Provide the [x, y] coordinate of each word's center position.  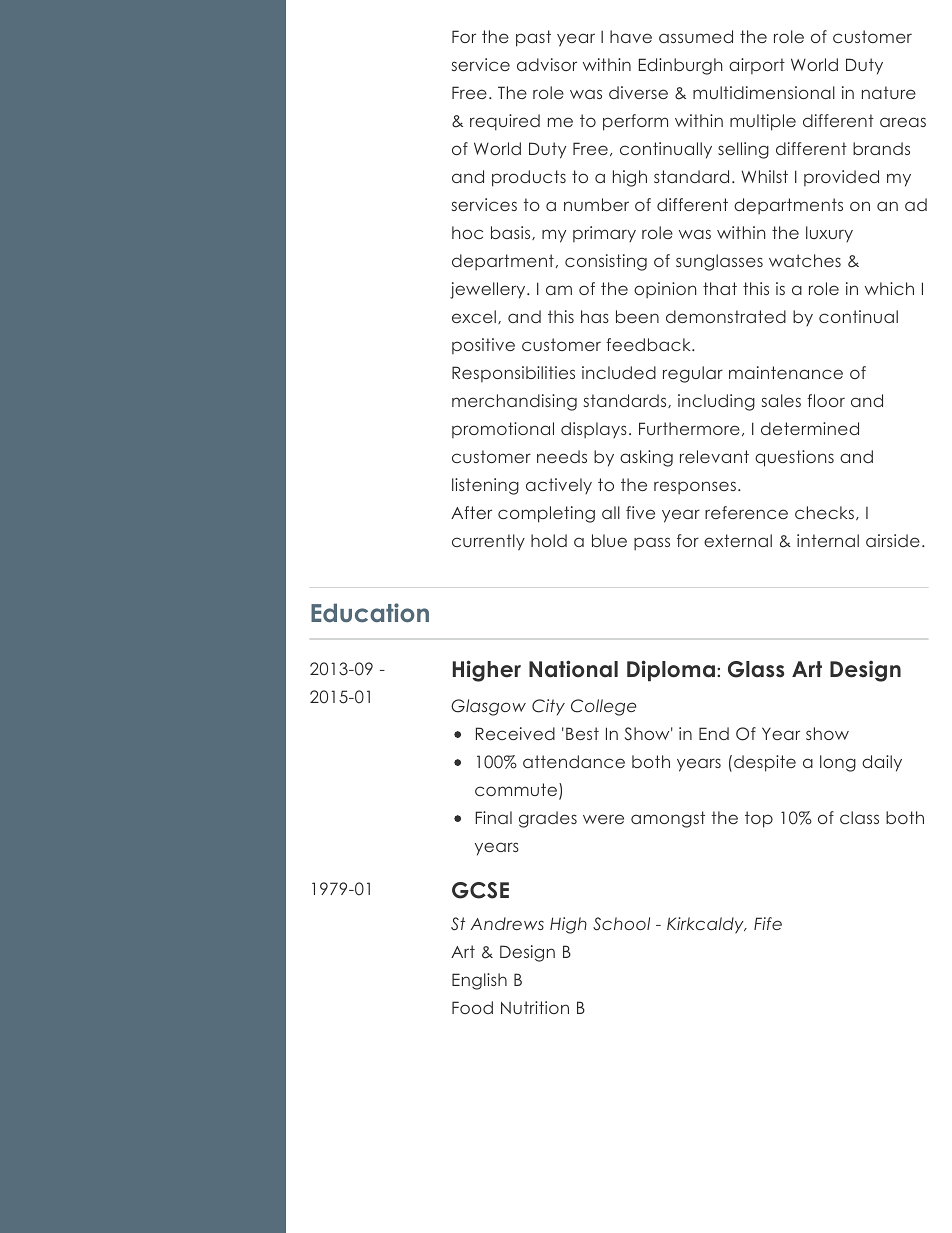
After [471, 512]
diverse [638, 92]
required [505, 122]
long [838, 763]
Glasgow [488, 707]
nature [889, 92]
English [479, 981]
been [637, 316]
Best [582, 733]
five [640, 512]
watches [805, 260]
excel [474, 316]
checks [824, 512]
